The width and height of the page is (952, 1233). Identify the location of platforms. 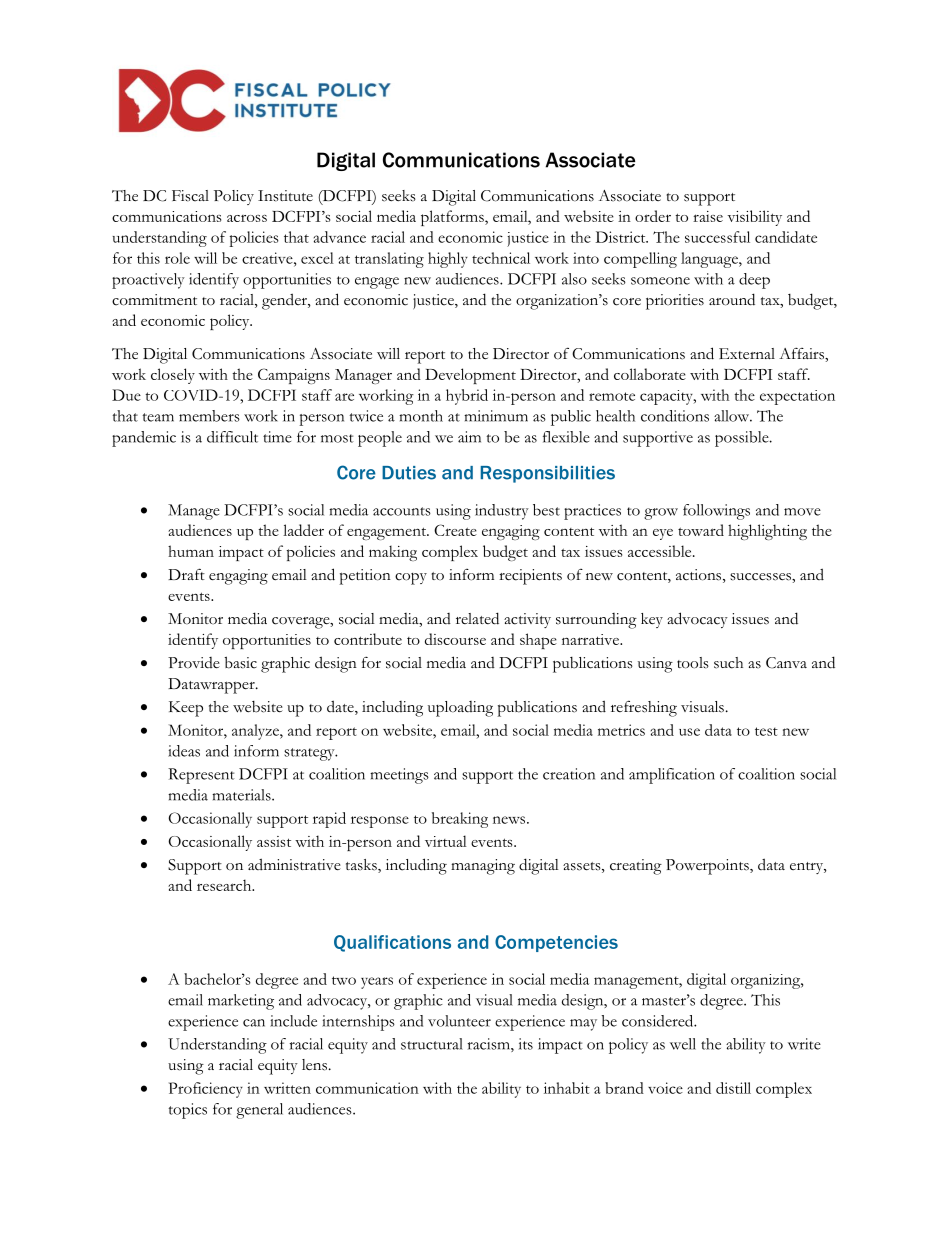
(453, 218).
